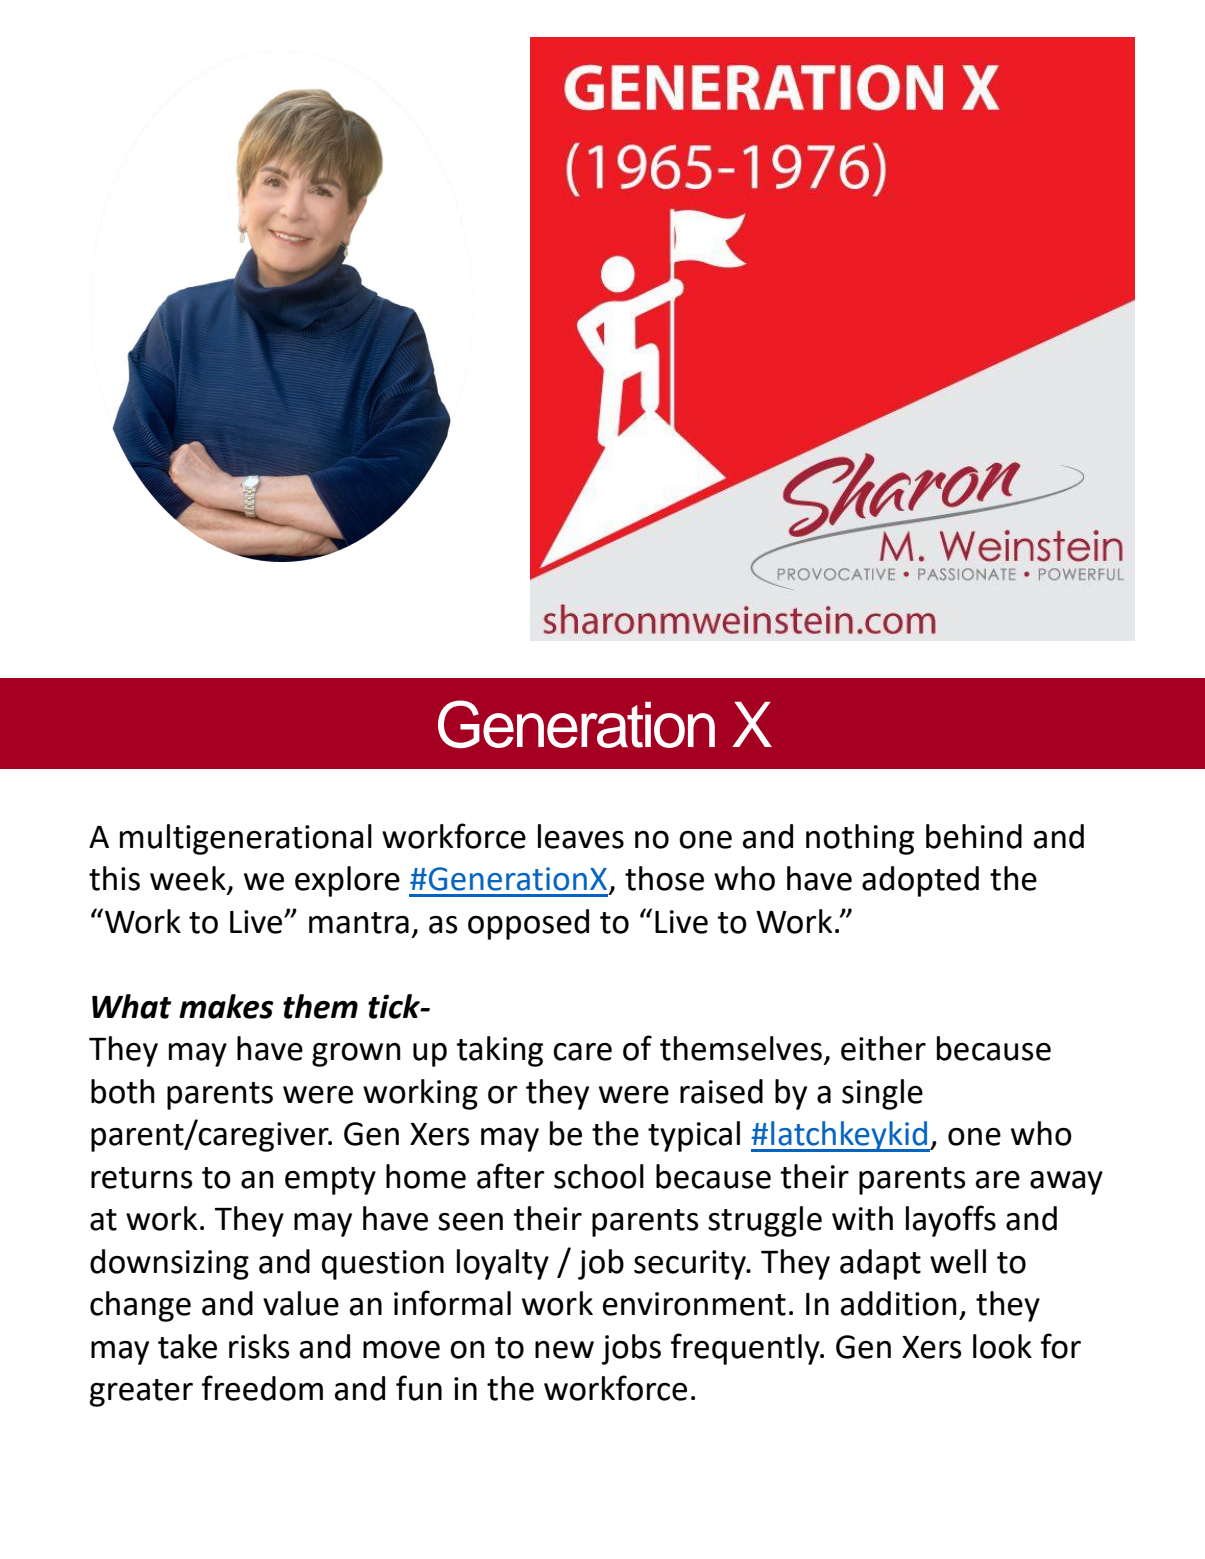  Describe the element at coordinates (581, 836) in the screenshot. I see `leaves` at that location.
